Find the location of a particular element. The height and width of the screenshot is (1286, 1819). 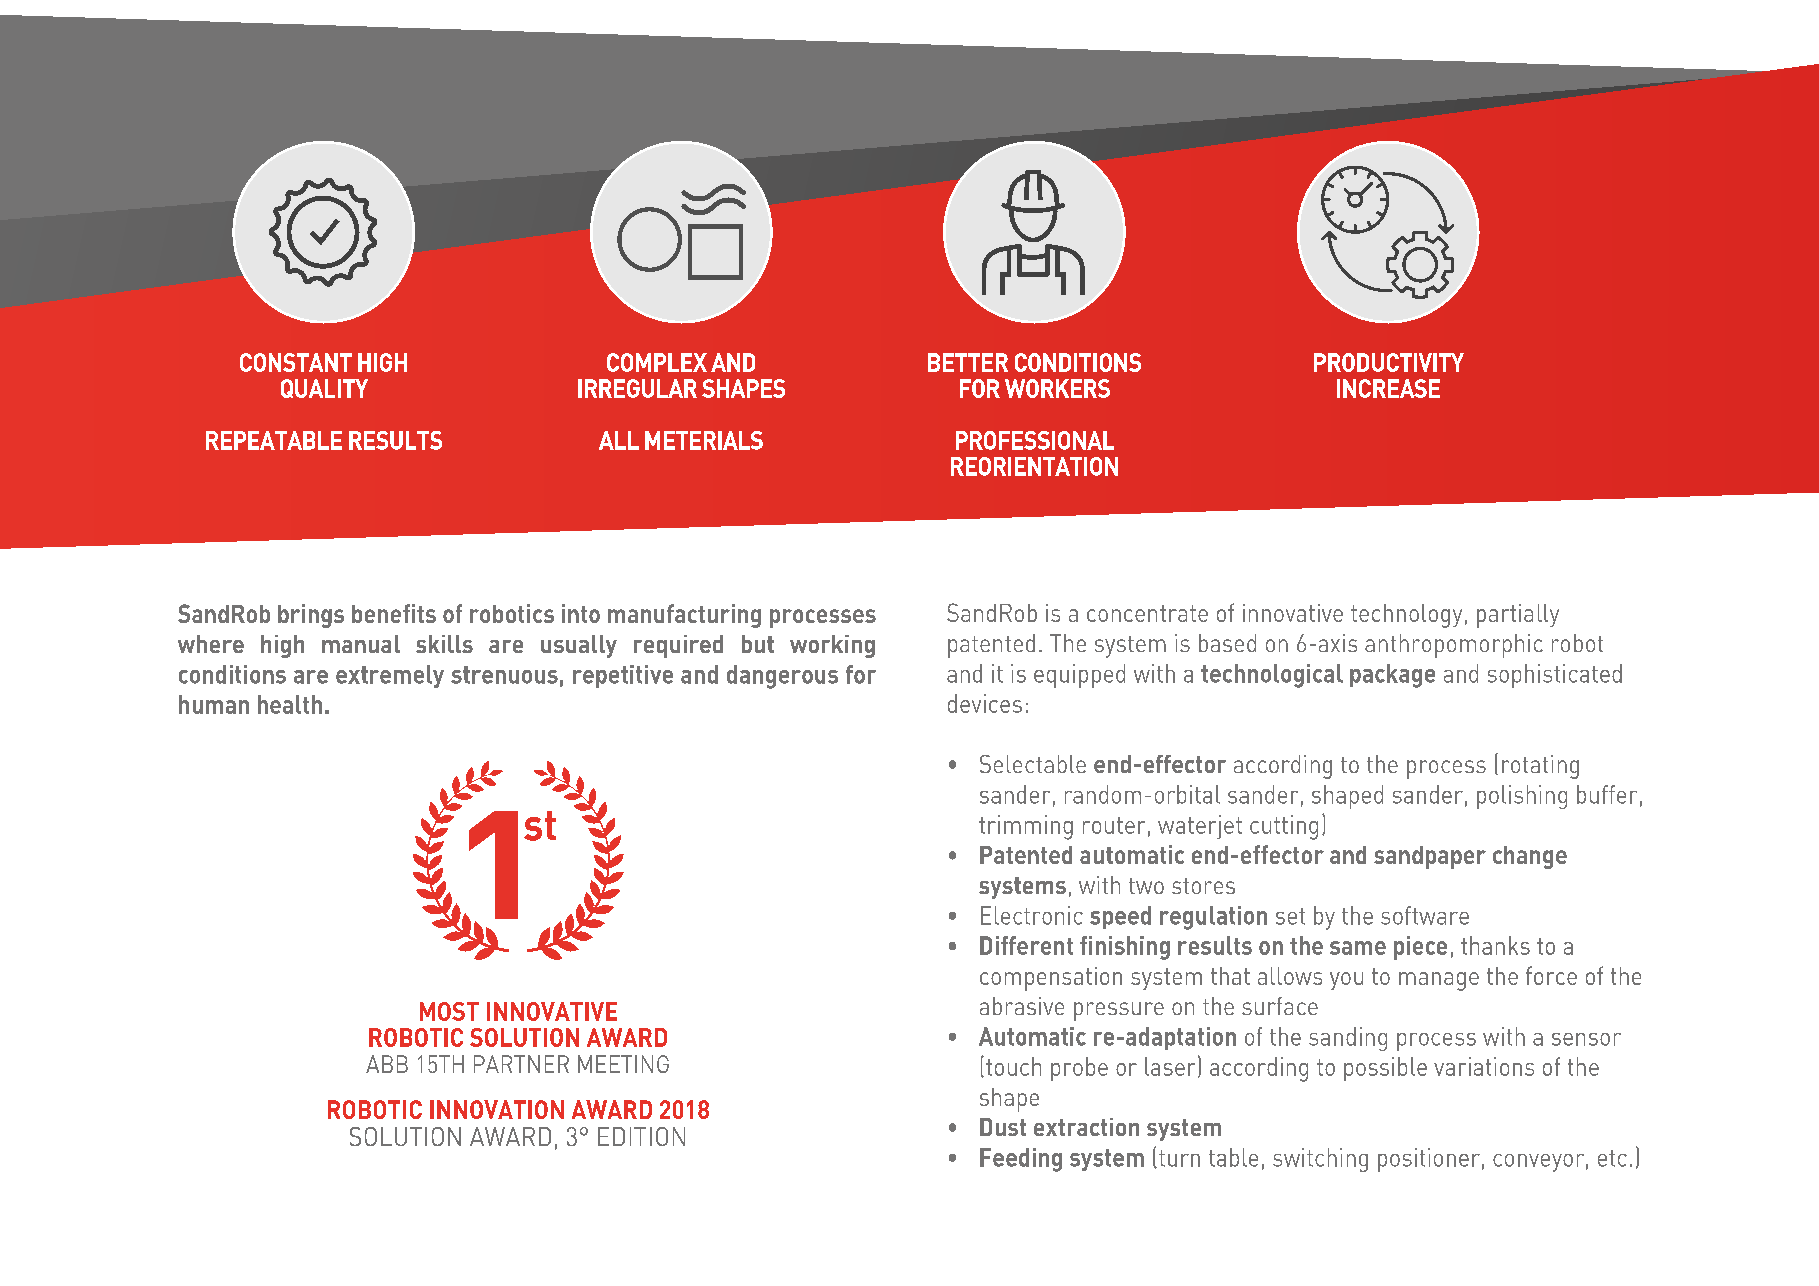

MOST is located at coordinates (449, 1011).
